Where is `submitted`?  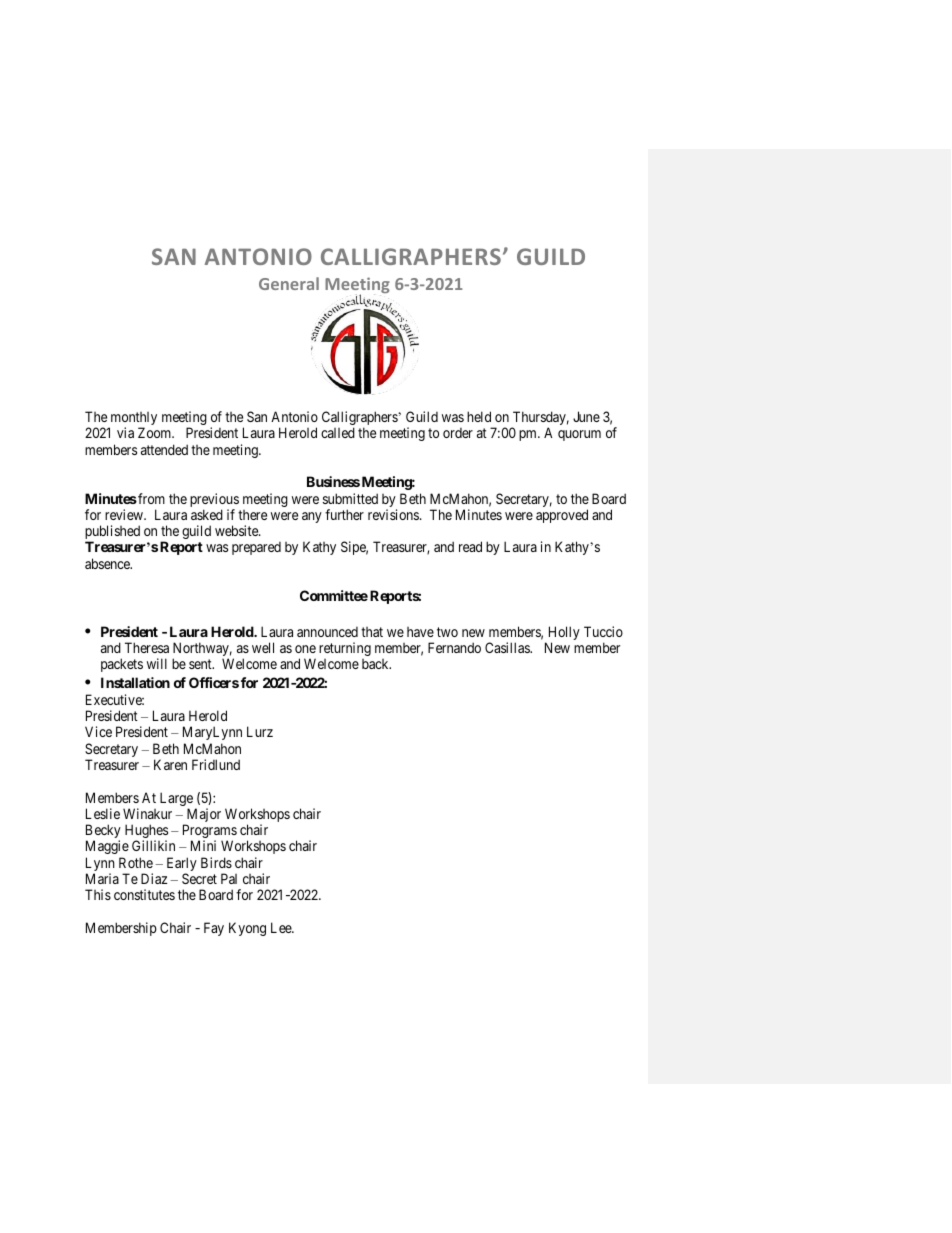
submitted is located at coordinates (350, 498).
